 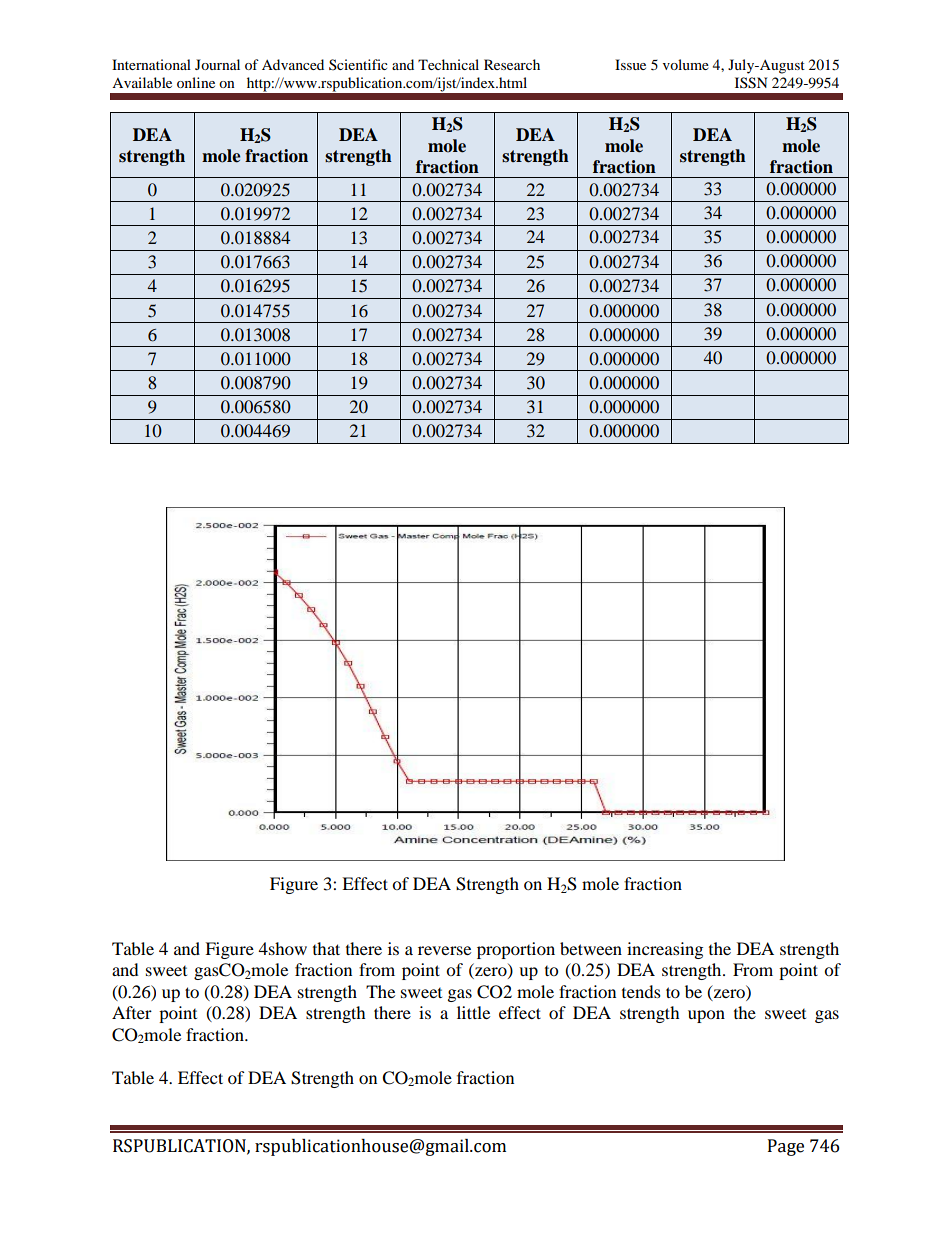 What do you see at coordinates (786, 1147) in the image?
I see `Page` at bounding box center [786, 1147].
